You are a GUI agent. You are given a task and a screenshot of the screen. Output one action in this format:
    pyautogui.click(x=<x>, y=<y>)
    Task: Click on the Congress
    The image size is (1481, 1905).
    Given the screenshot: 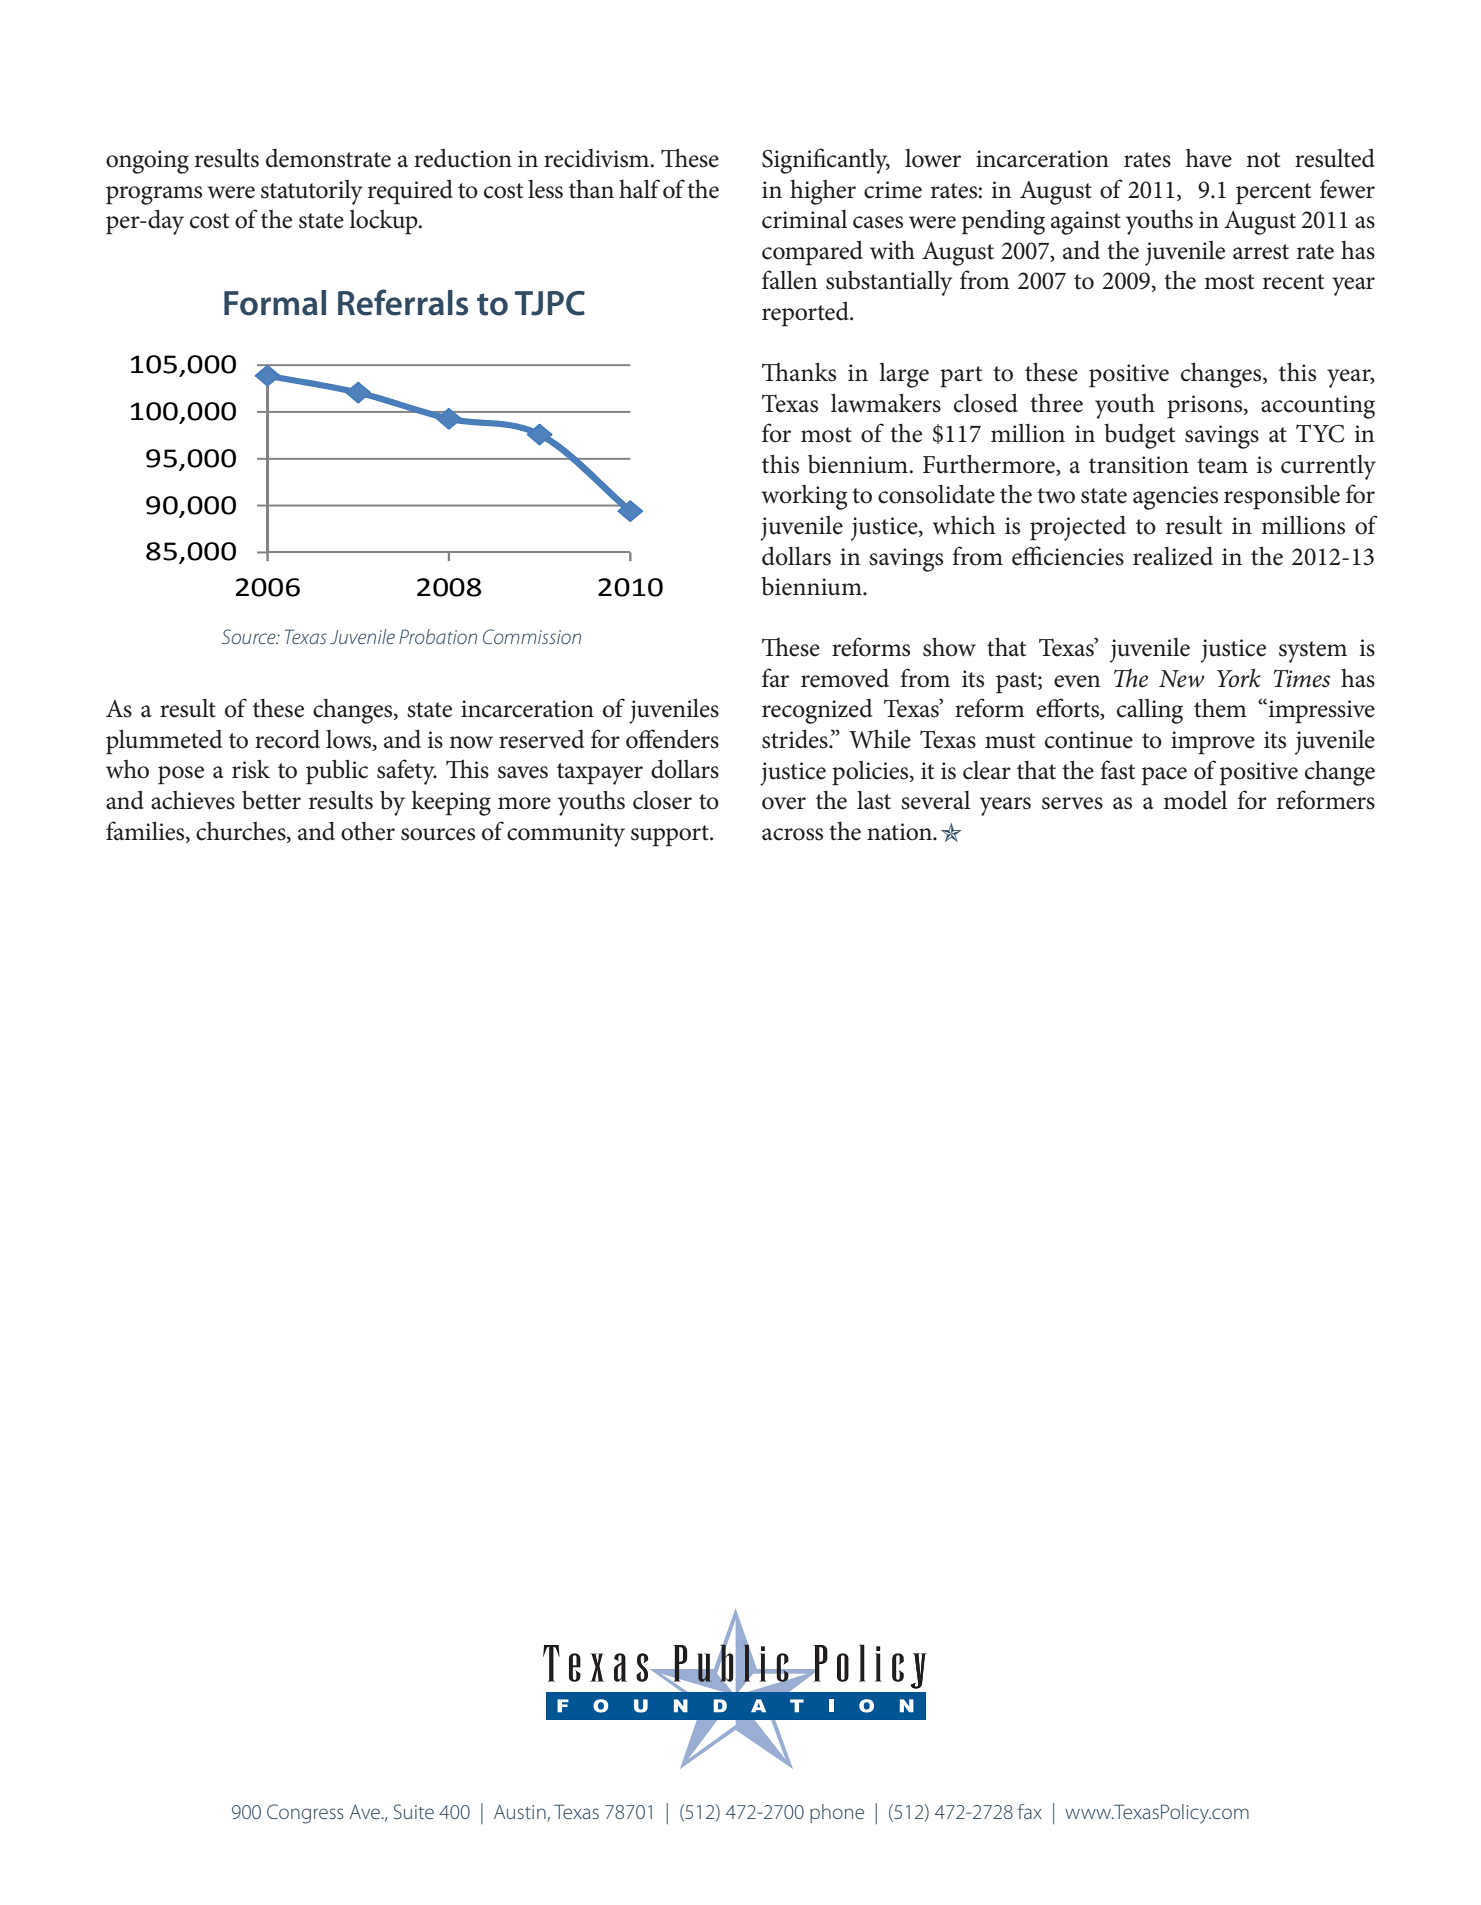 What is the action you would take?
    pyautogui.click(x=305, y=1814)
